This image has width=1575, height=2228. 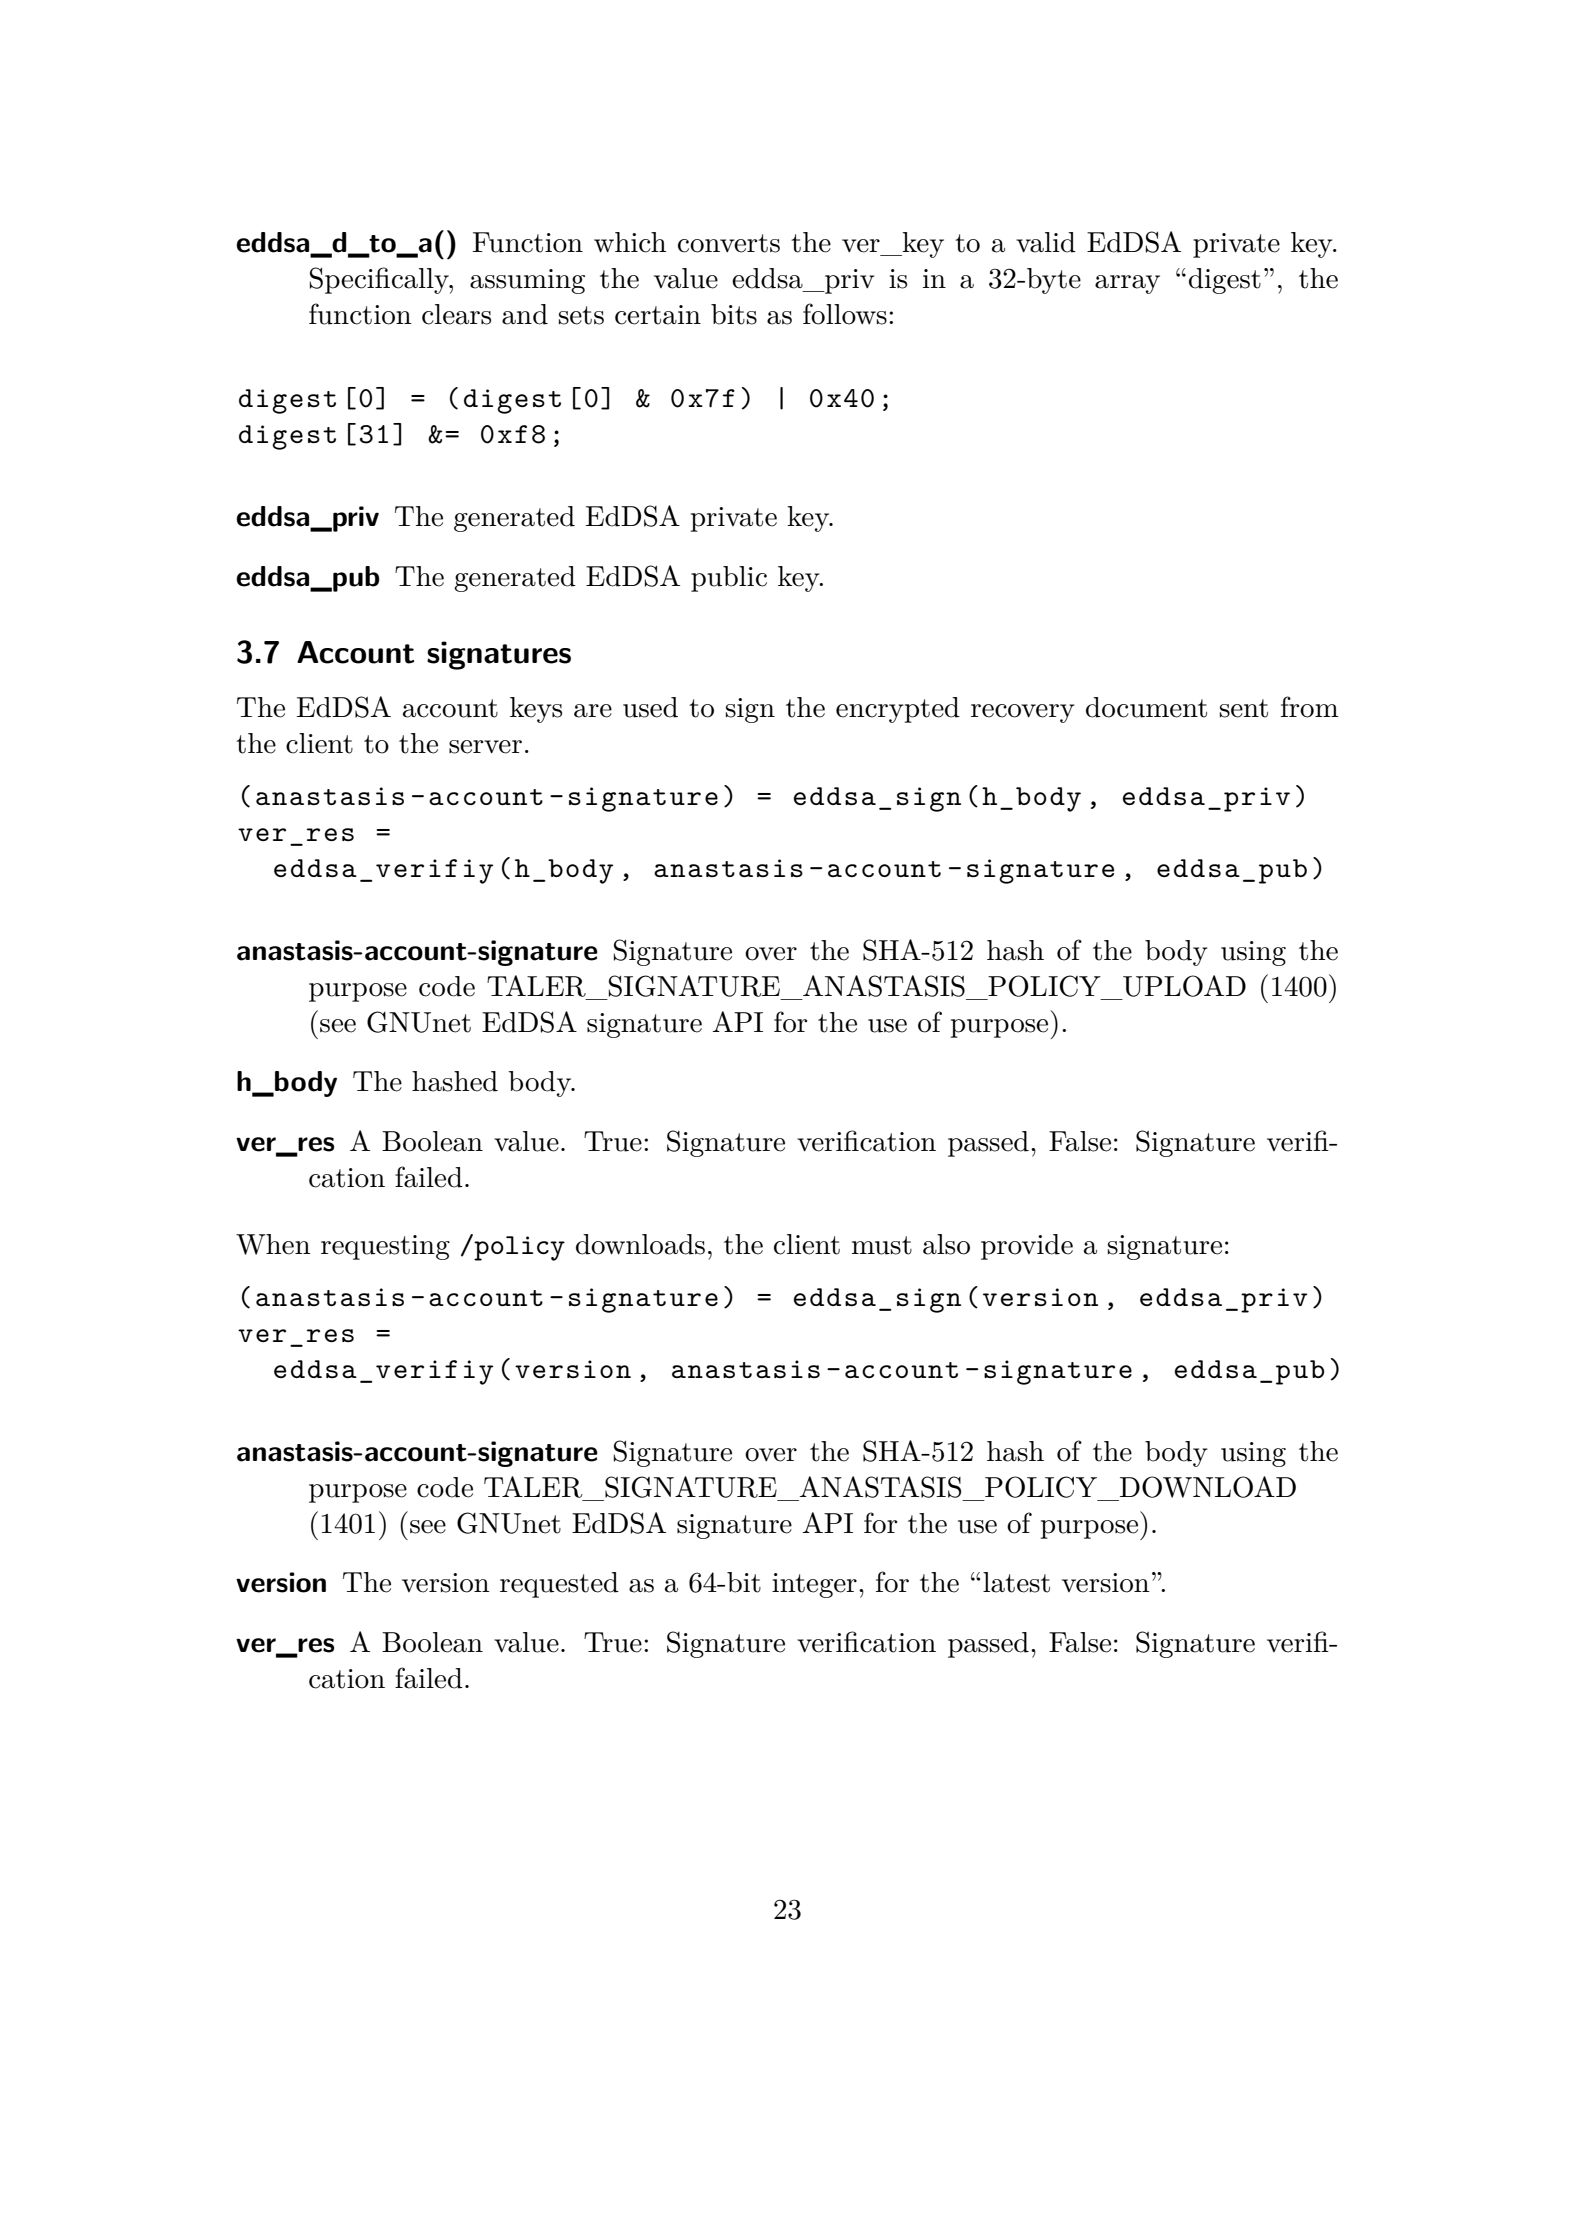 What do you see at coordinates (485, 747) in the image?
I see `server` at bounding box center [485, 747].
